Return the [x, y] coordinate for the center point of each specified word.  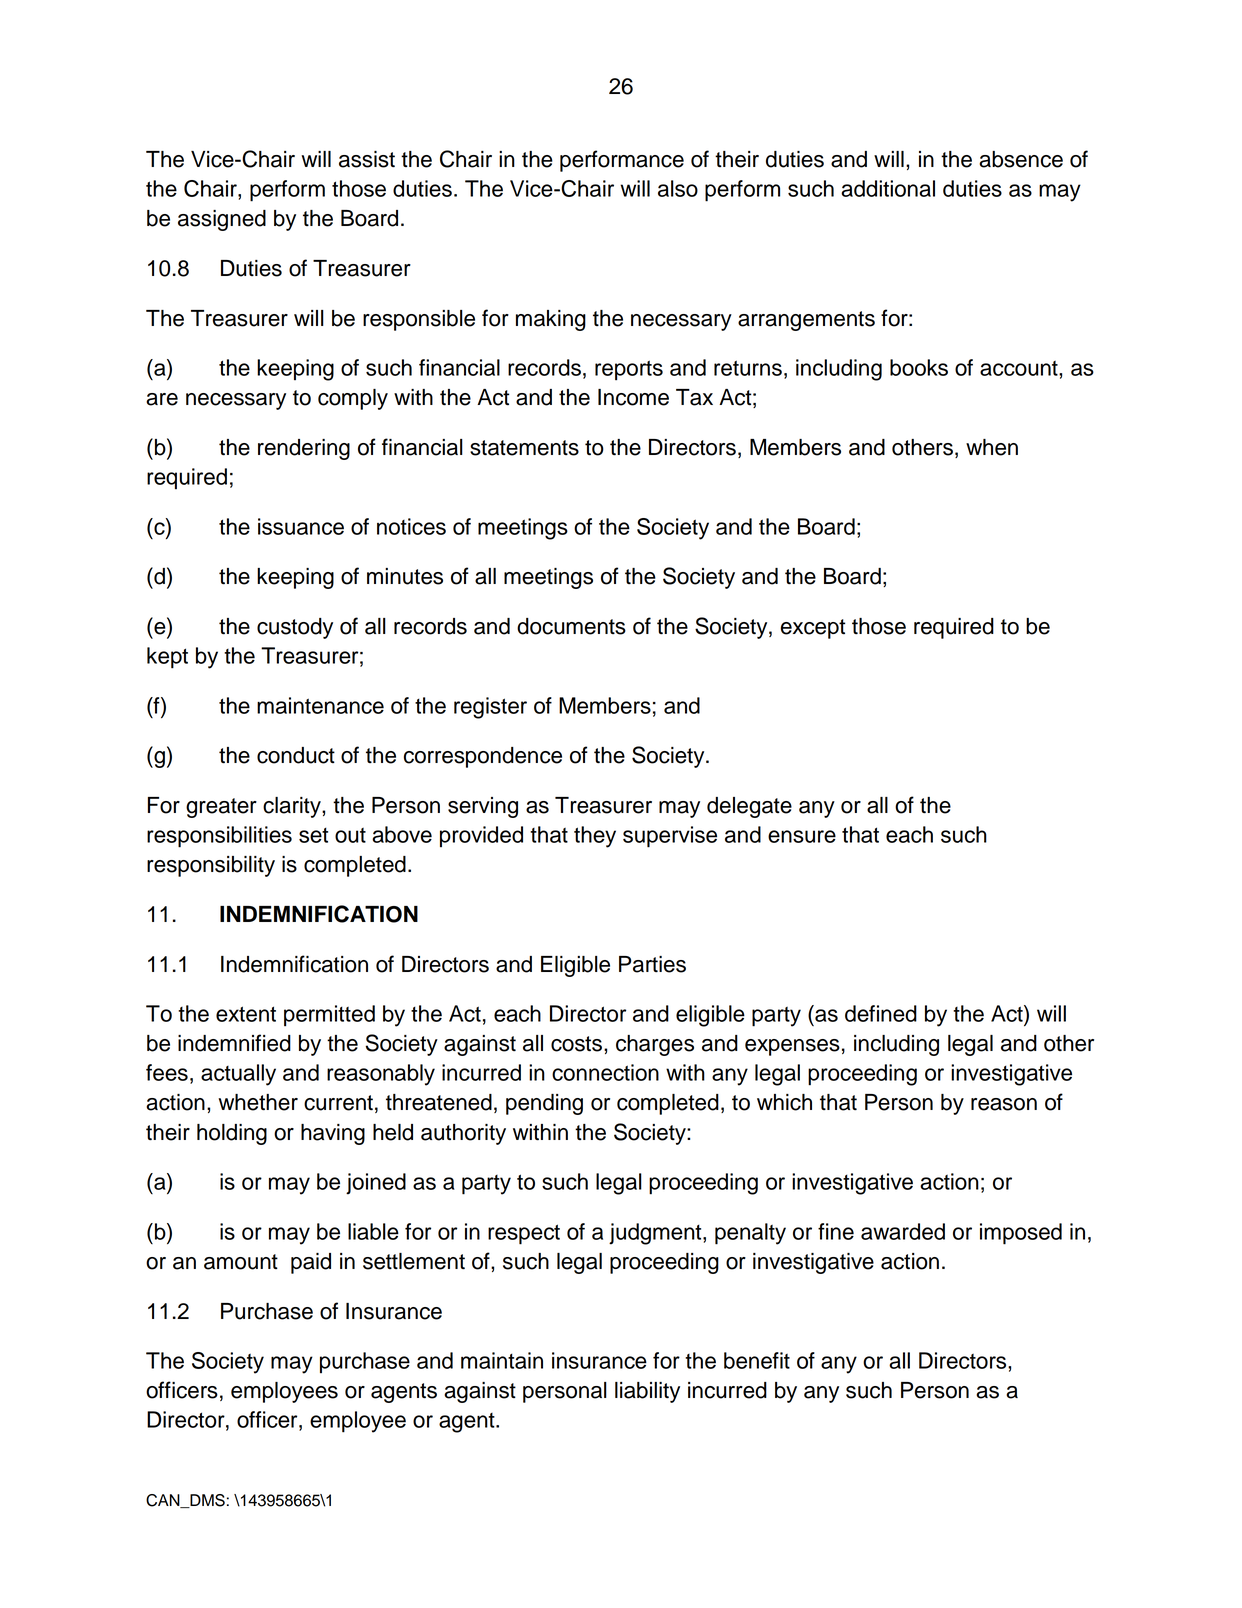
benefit [757, 1360]
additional [888, 188]
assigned [222, 220]
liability [647, 1392]
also [678, 188]
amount [241, 1262]
